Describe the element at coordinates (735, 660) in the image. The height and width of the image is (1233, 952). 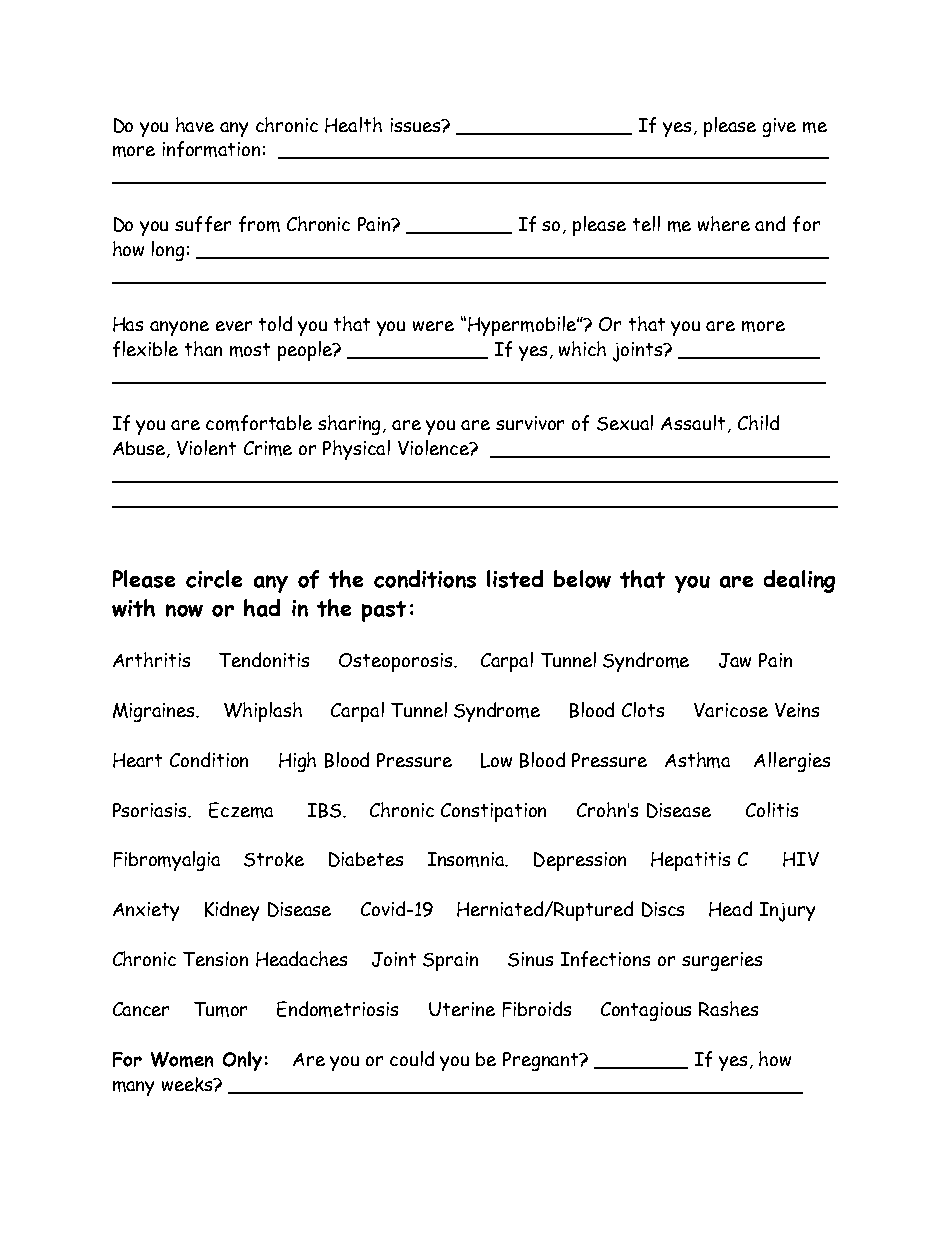
I see `Jaw` at that location.
